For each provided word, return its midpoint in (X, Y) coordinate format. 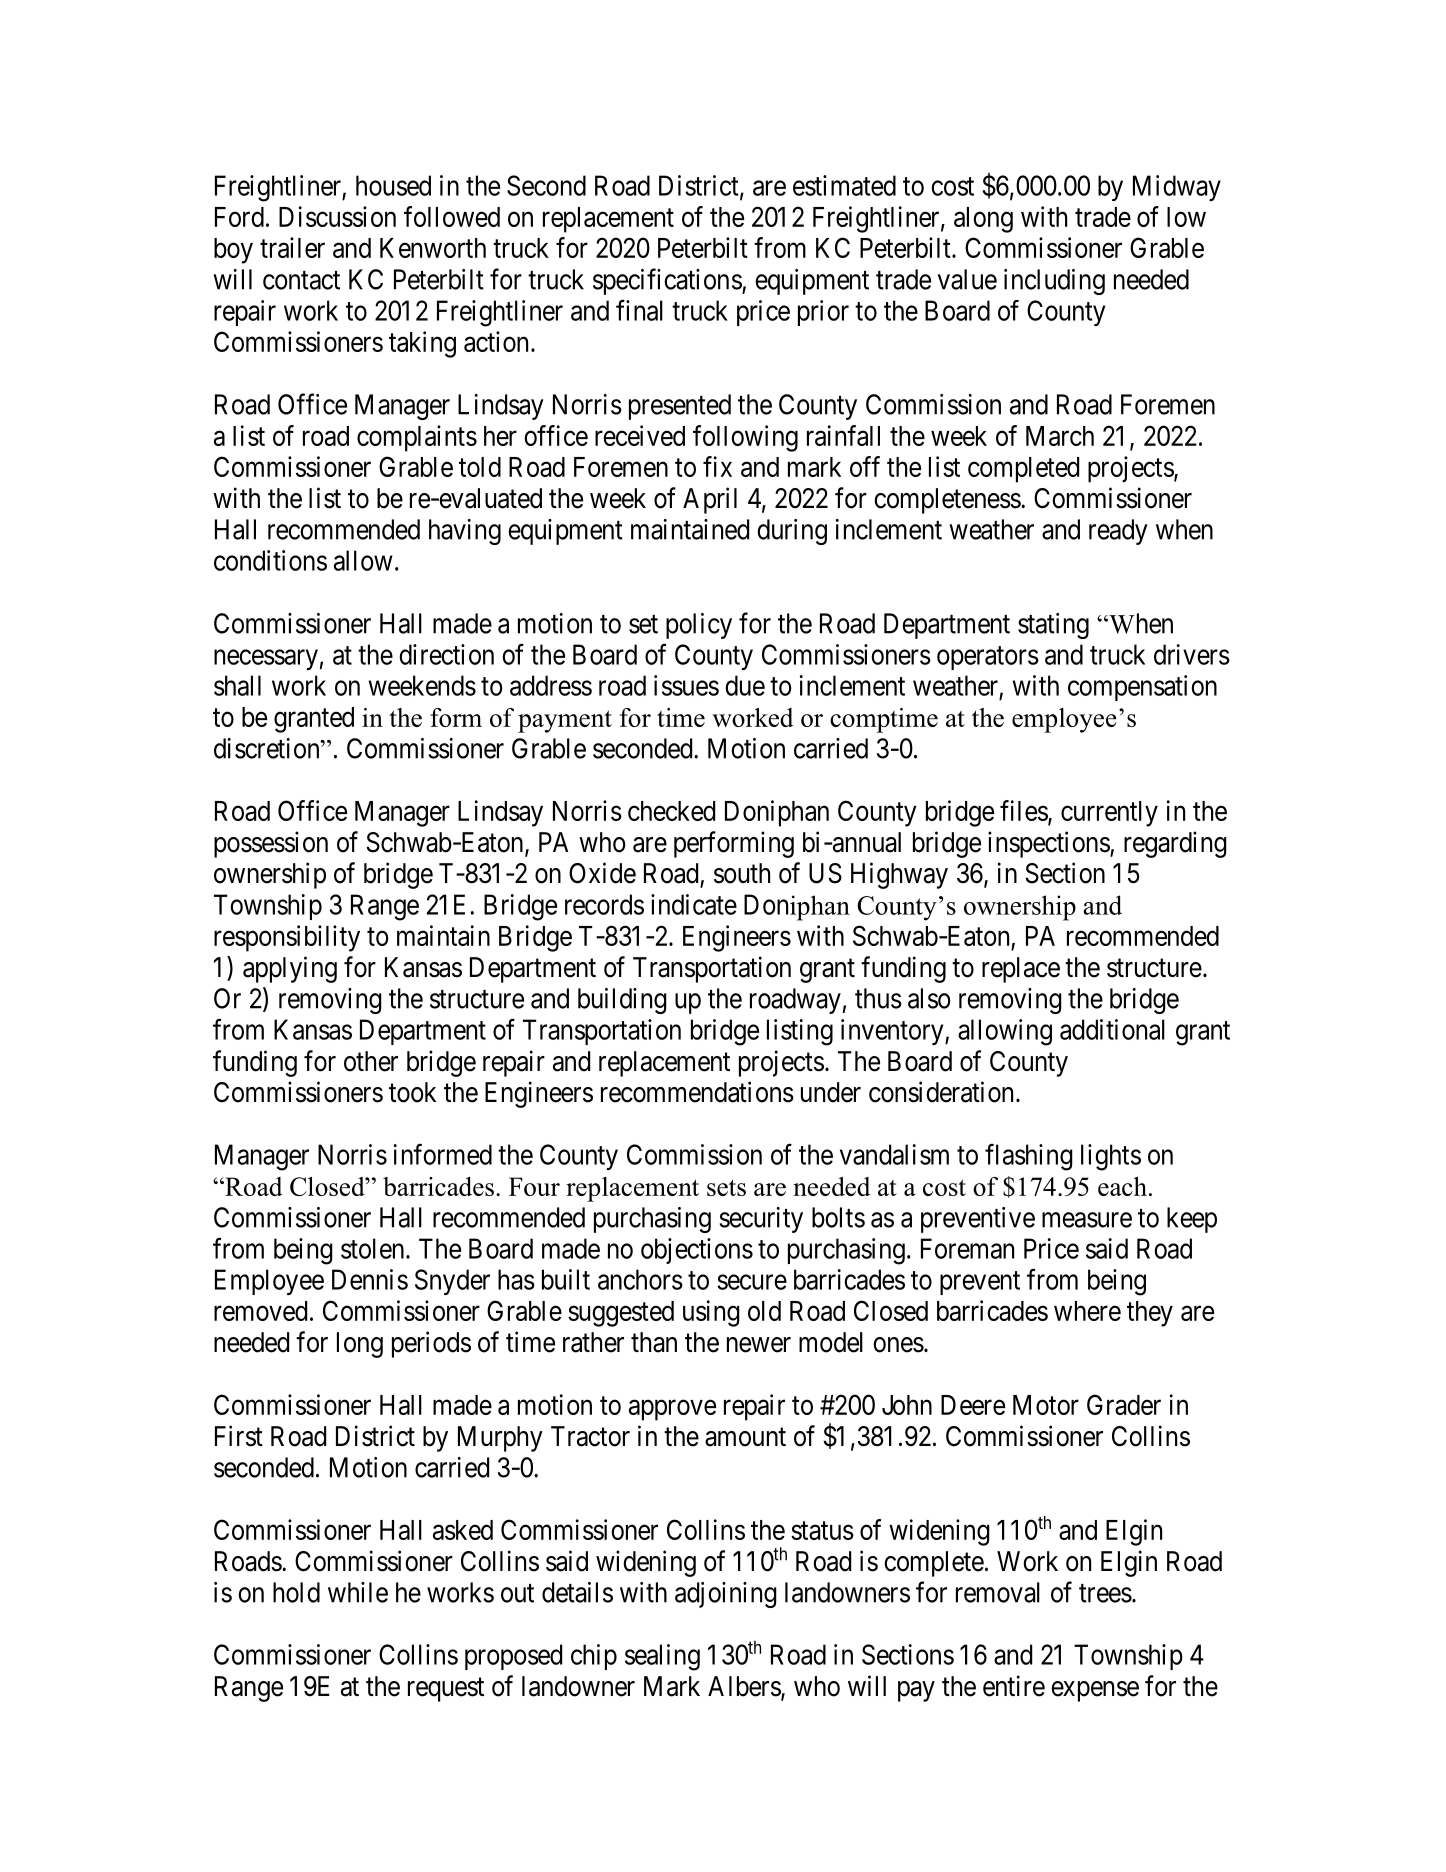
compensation (1142, 688)
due (745, 685)
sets (726, 1187)
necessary (266, 659)
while (358, 1592)
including (1054, 282)
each (1122, 1186)
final (639, 310)
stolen (374, 1248)
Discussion (337, 216)
